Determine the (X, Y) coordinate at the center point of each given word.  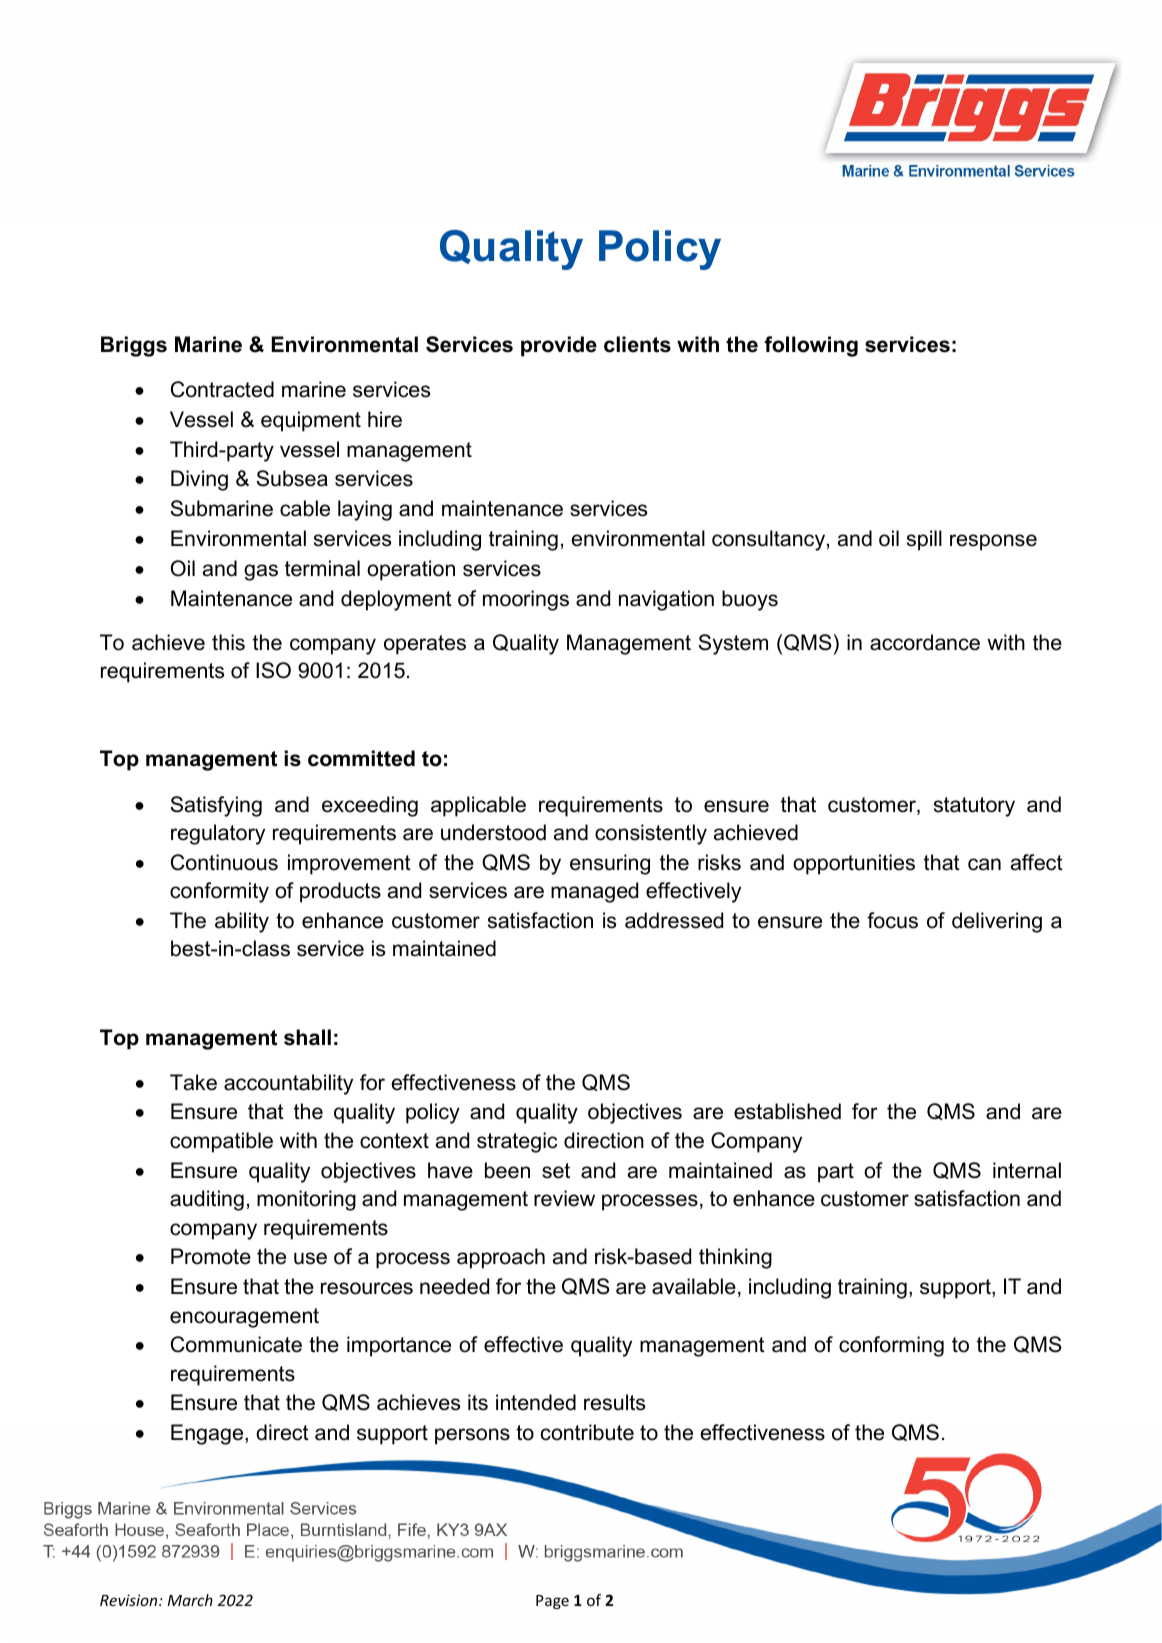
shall (307, 1037)
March (190, 1600)
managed (594, 892)
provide (559, 346)
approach (501, 1258)
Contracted (222, 389)
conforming (891, 1346)
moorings (526, 600)
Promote (211, 1256)
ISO (273, 670)
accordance (925, 642)
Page (552, 1602)
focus (892, 920)
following (811, 346)
